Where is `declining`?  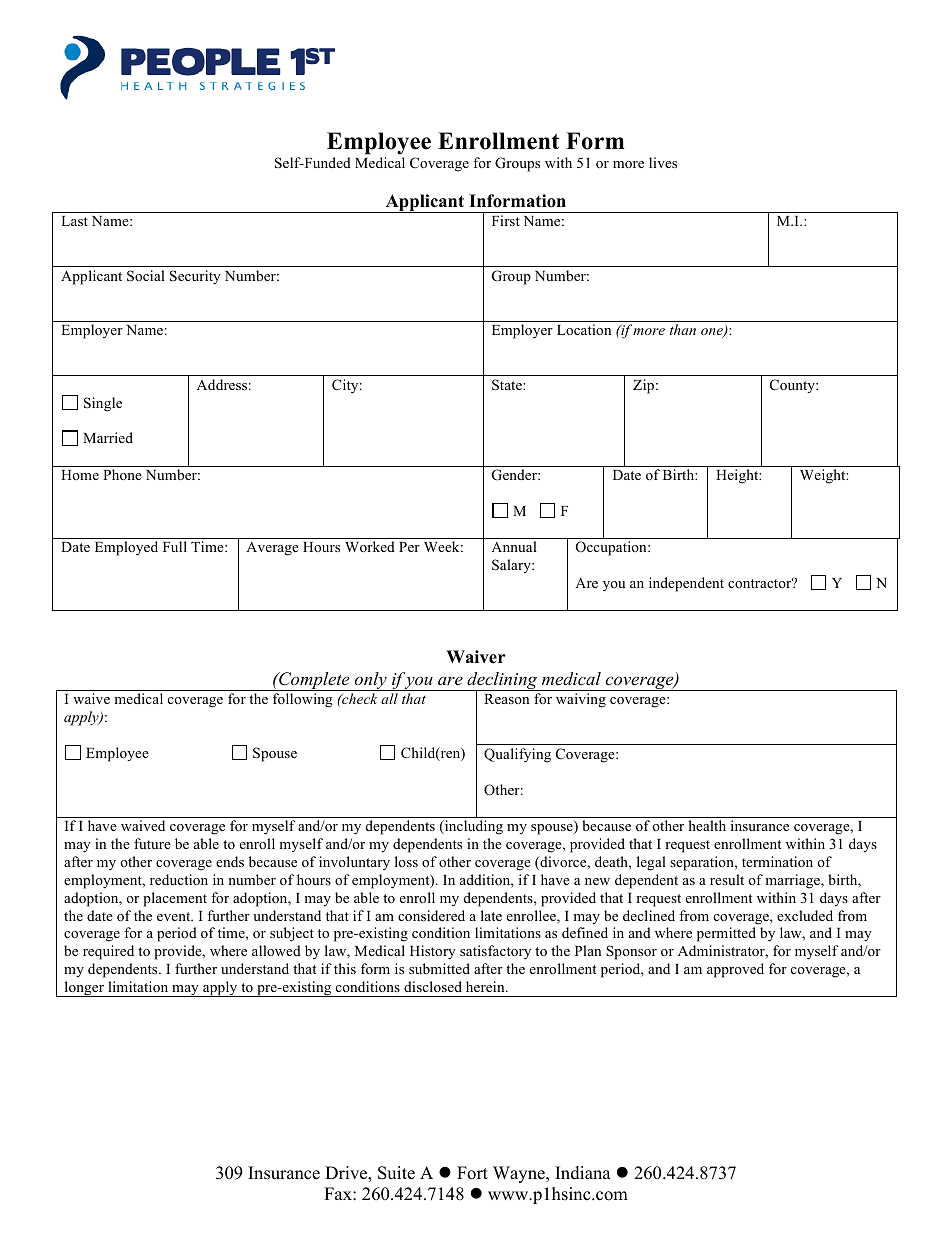 declining is located at coordinates (502, 682).
